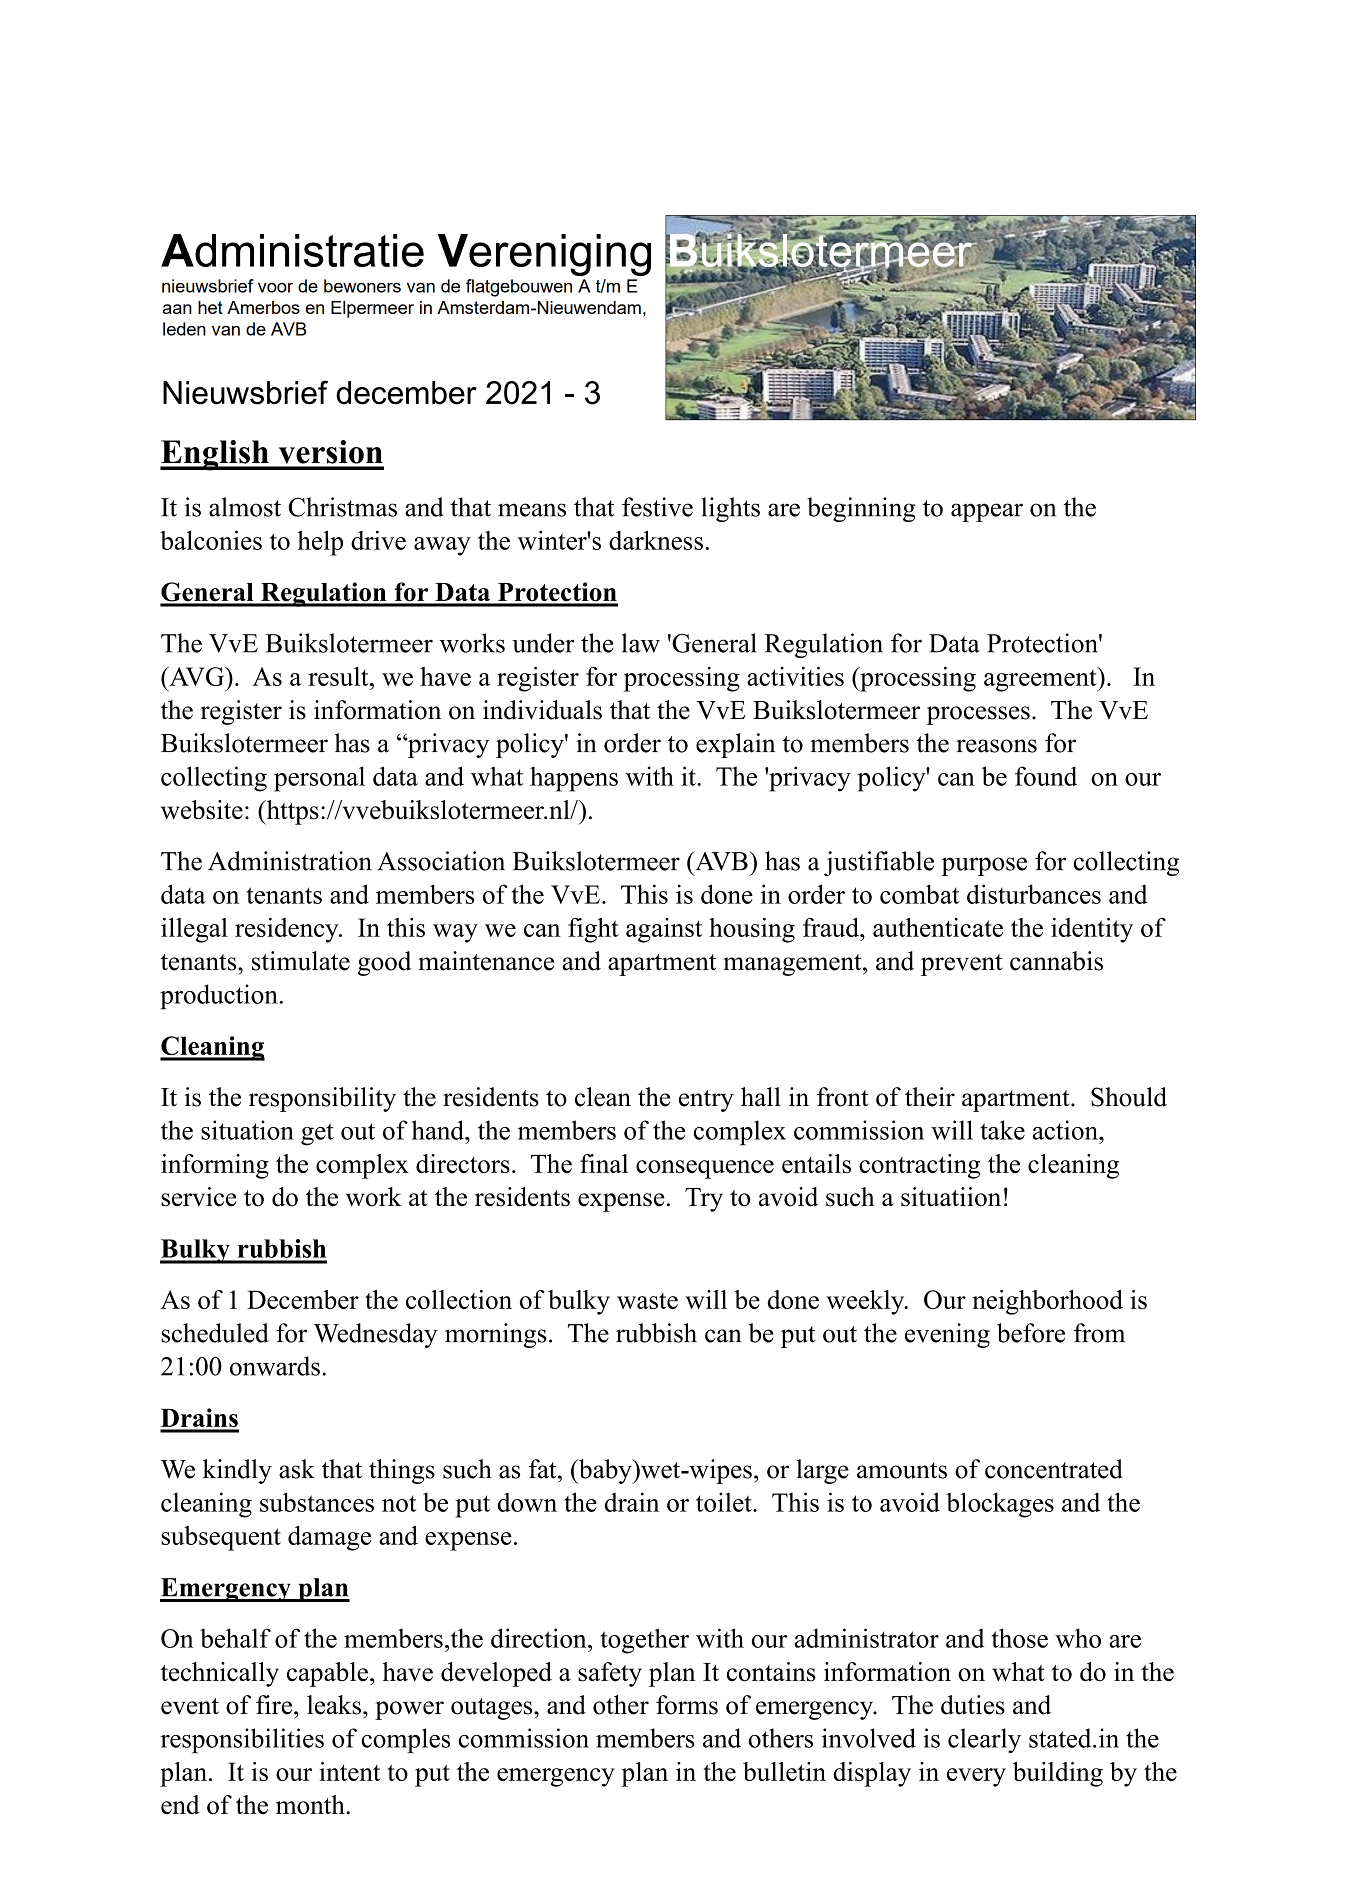 The width and height of the image is (1346, 1904). I want to click on personal, so click(319, 779).
